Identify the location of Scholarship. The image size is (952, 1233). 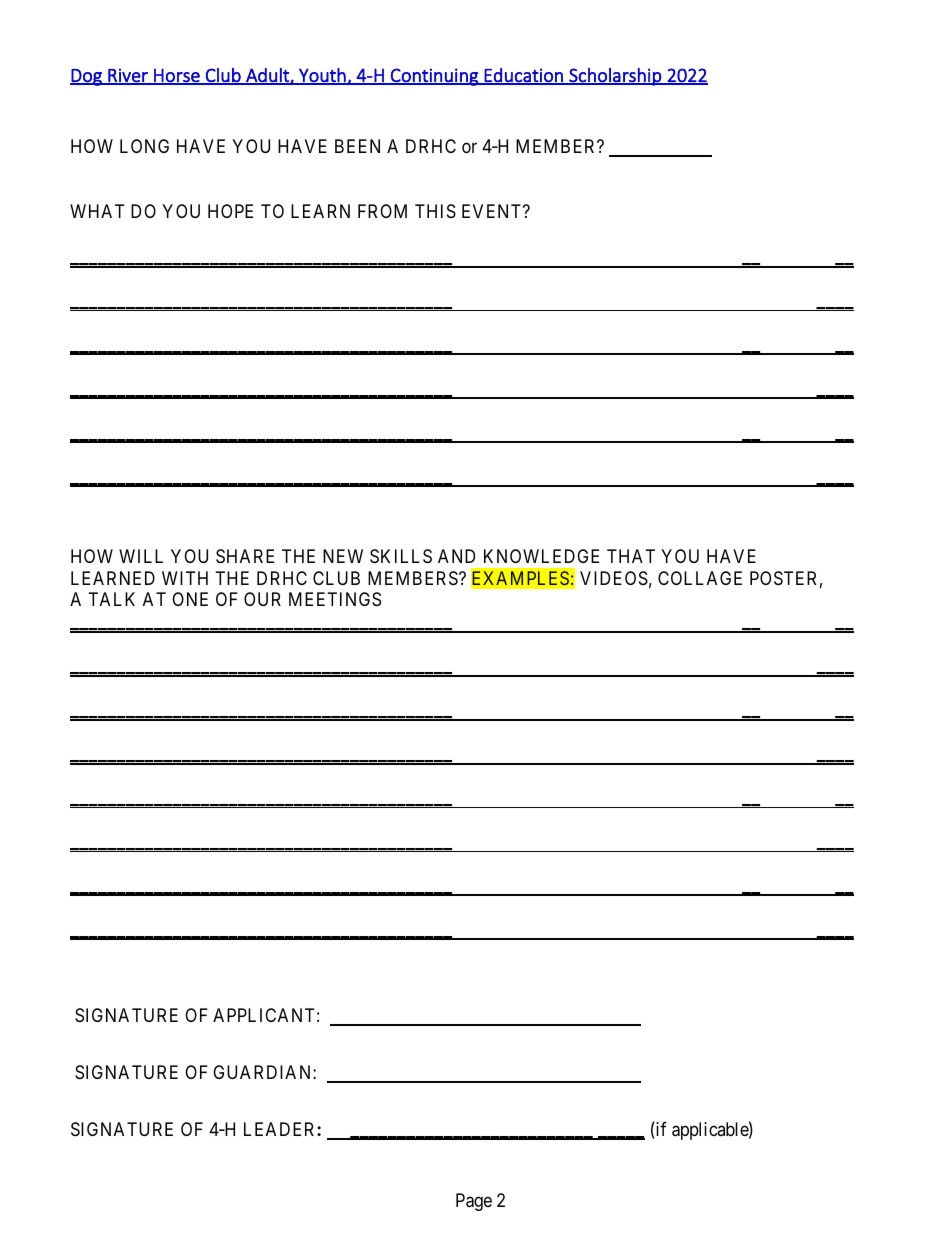
(615, 77).
